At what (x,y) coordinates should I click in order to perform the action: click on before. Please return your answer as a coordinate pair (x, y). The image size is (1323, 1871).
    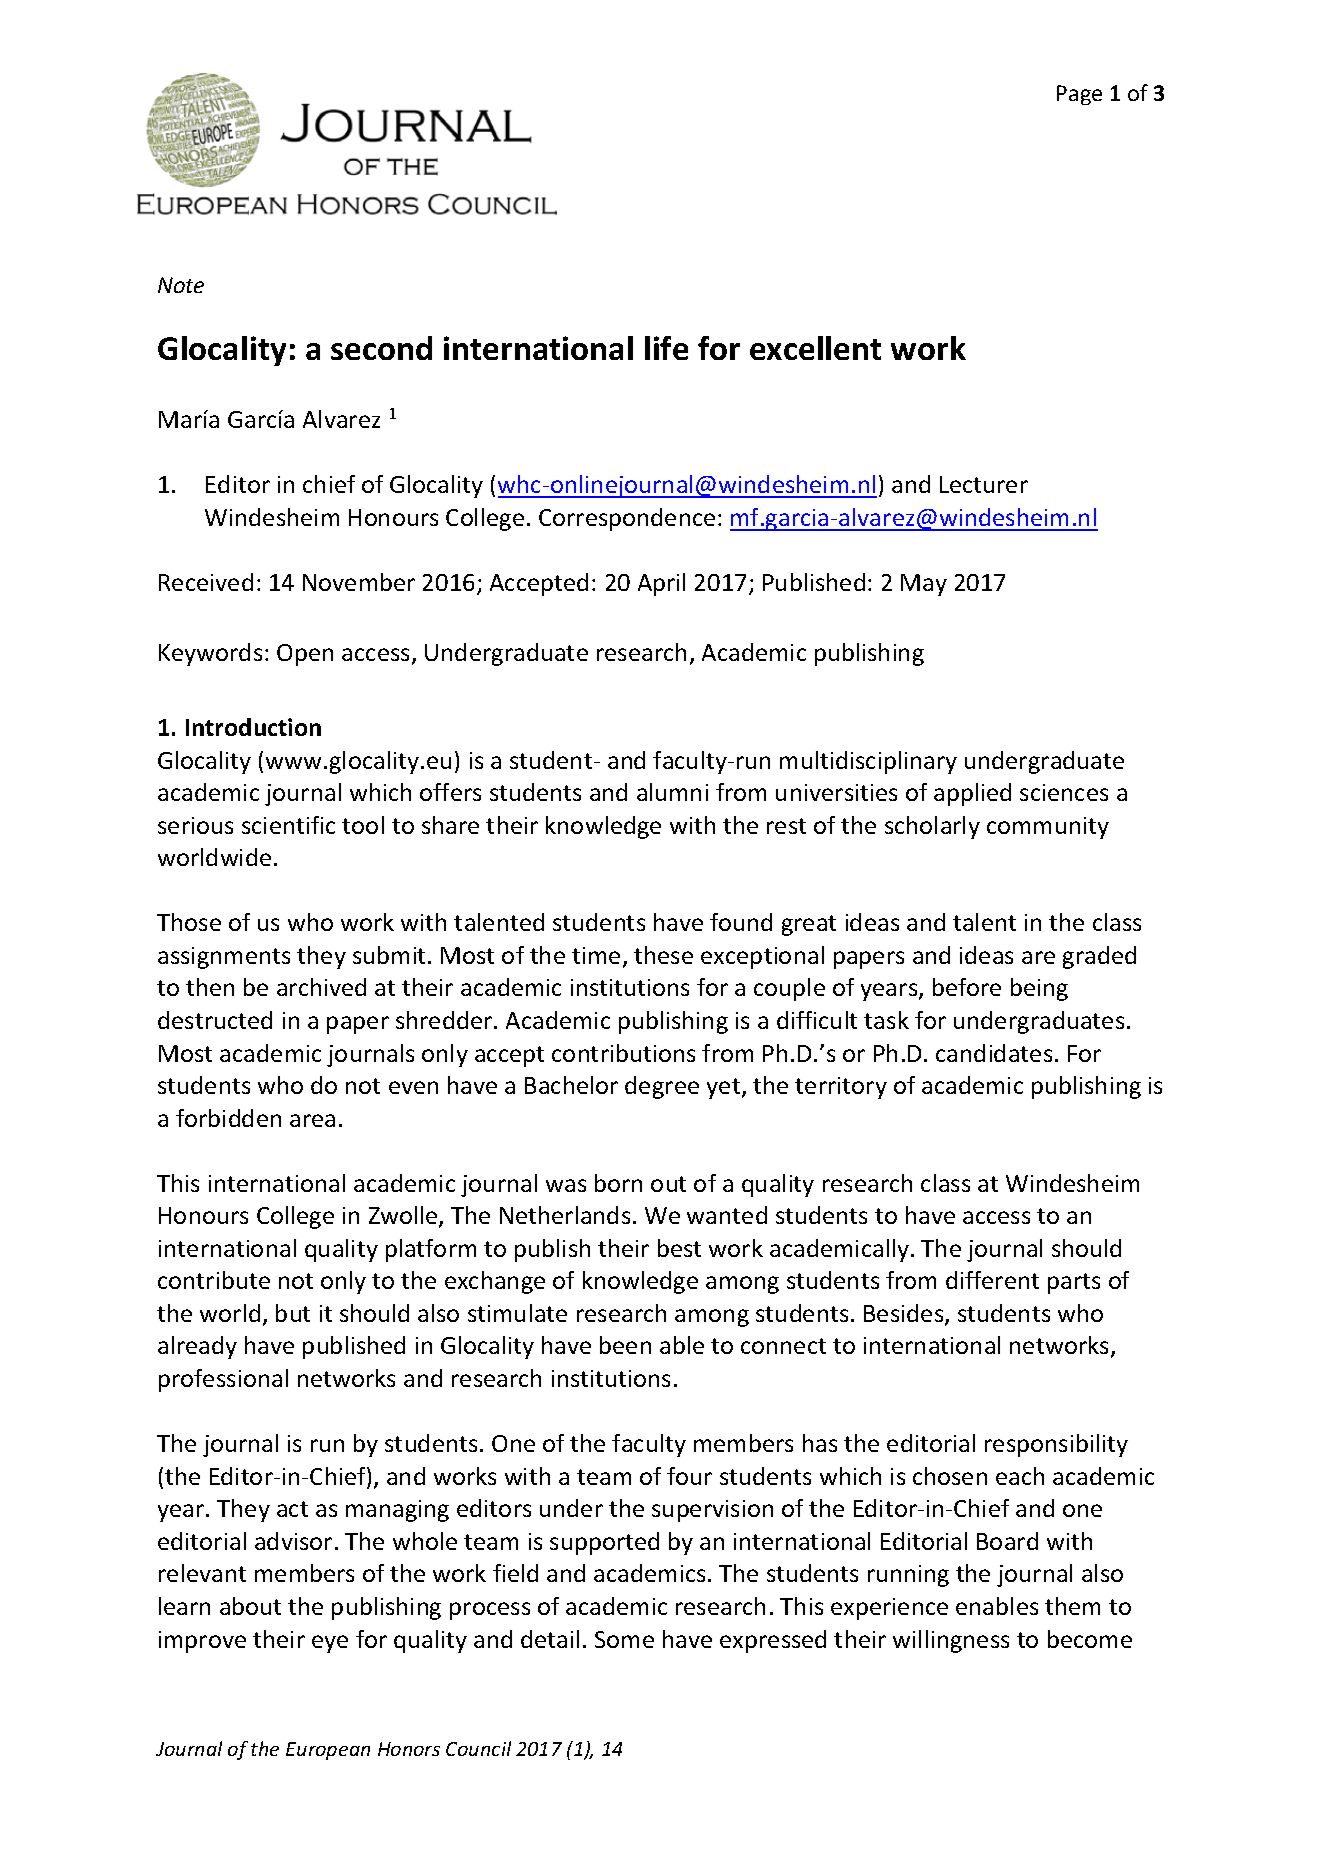
    Looking at the image, I should click on (967, 987).
